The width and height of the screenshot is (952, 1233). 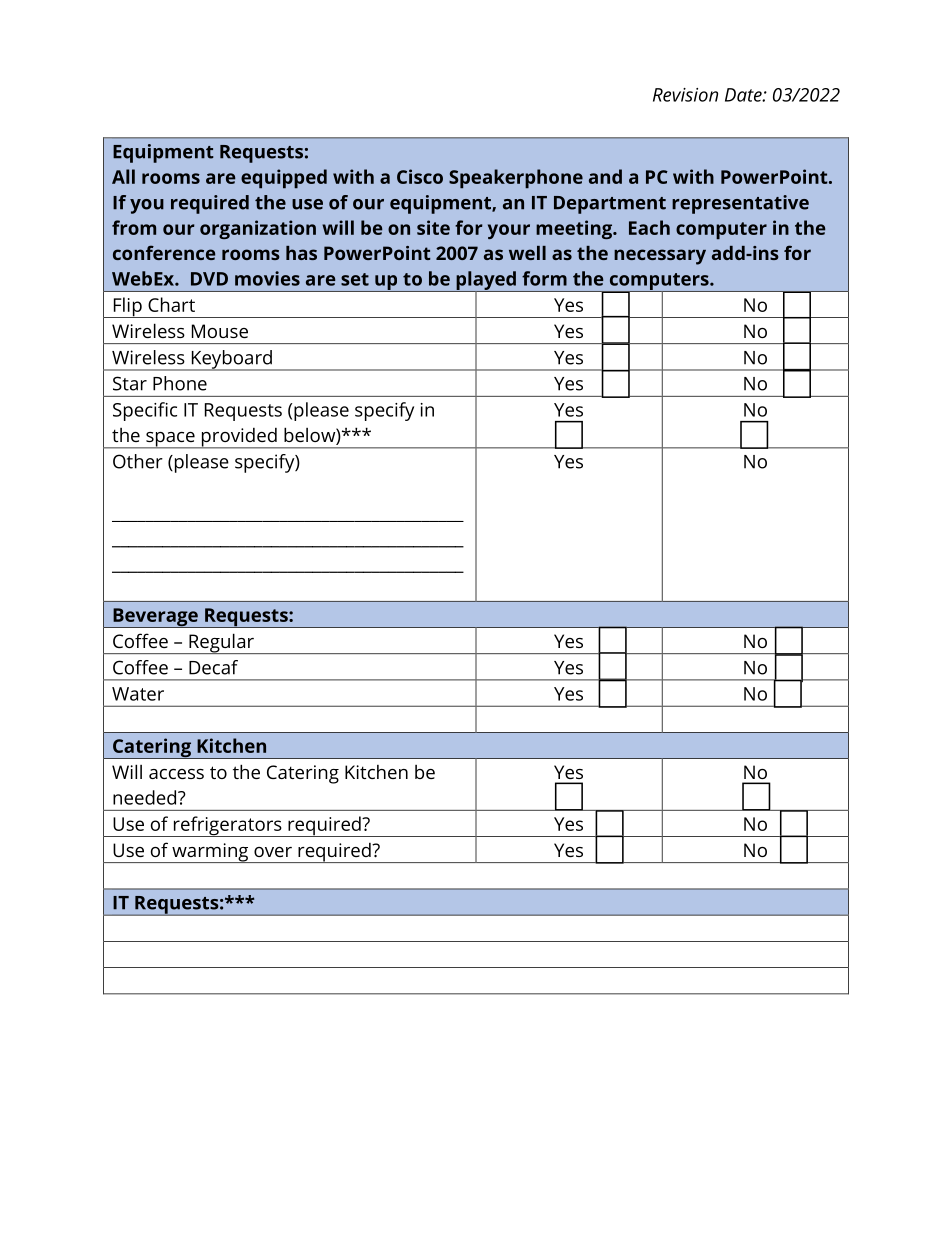 What do you see at coordinates (123, 176) in the screenshot?
I see `All` at bounding box center [123, 176].
